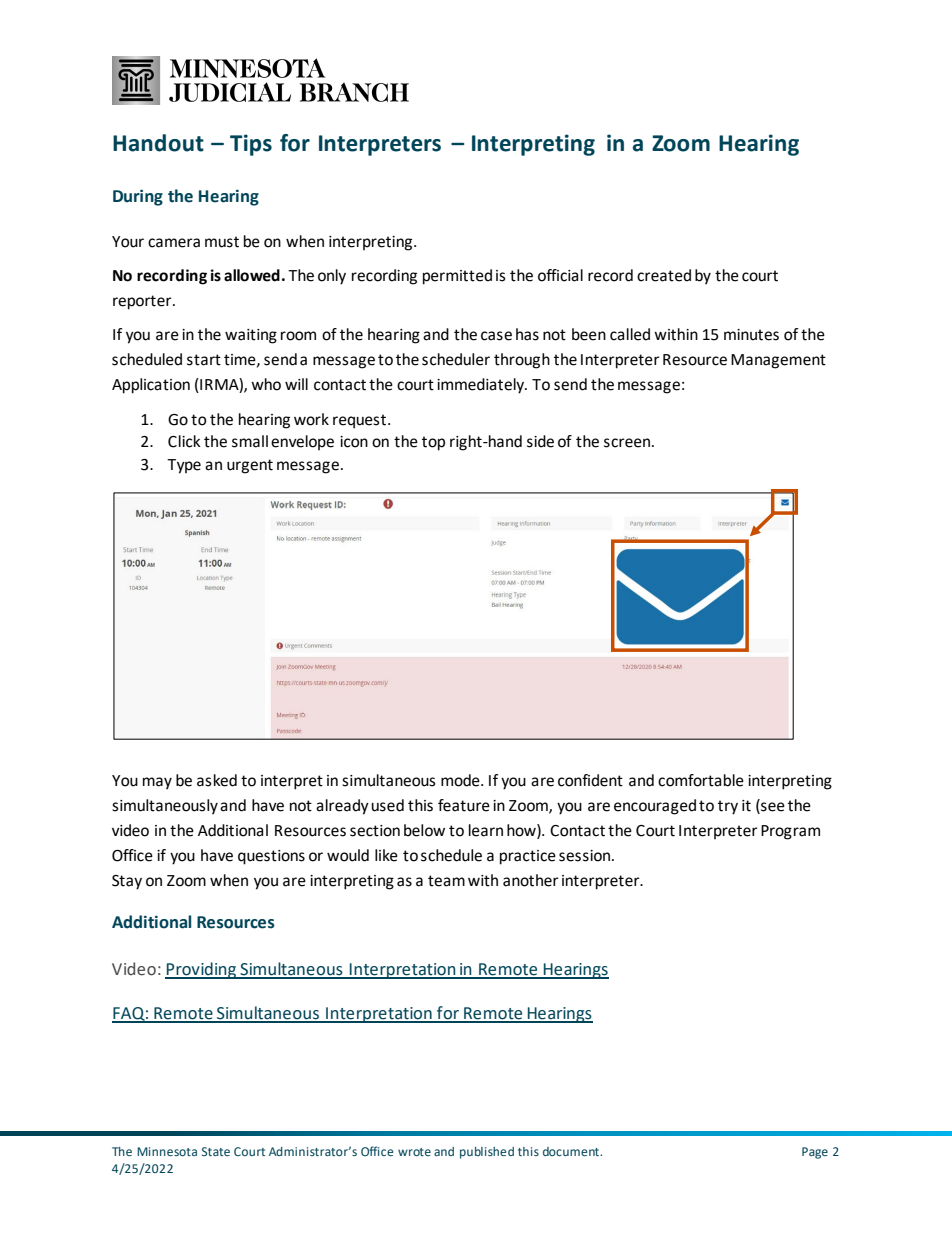 The width and height of the image is (952, 1233). I want to click on immediately, so click(482, 386).
